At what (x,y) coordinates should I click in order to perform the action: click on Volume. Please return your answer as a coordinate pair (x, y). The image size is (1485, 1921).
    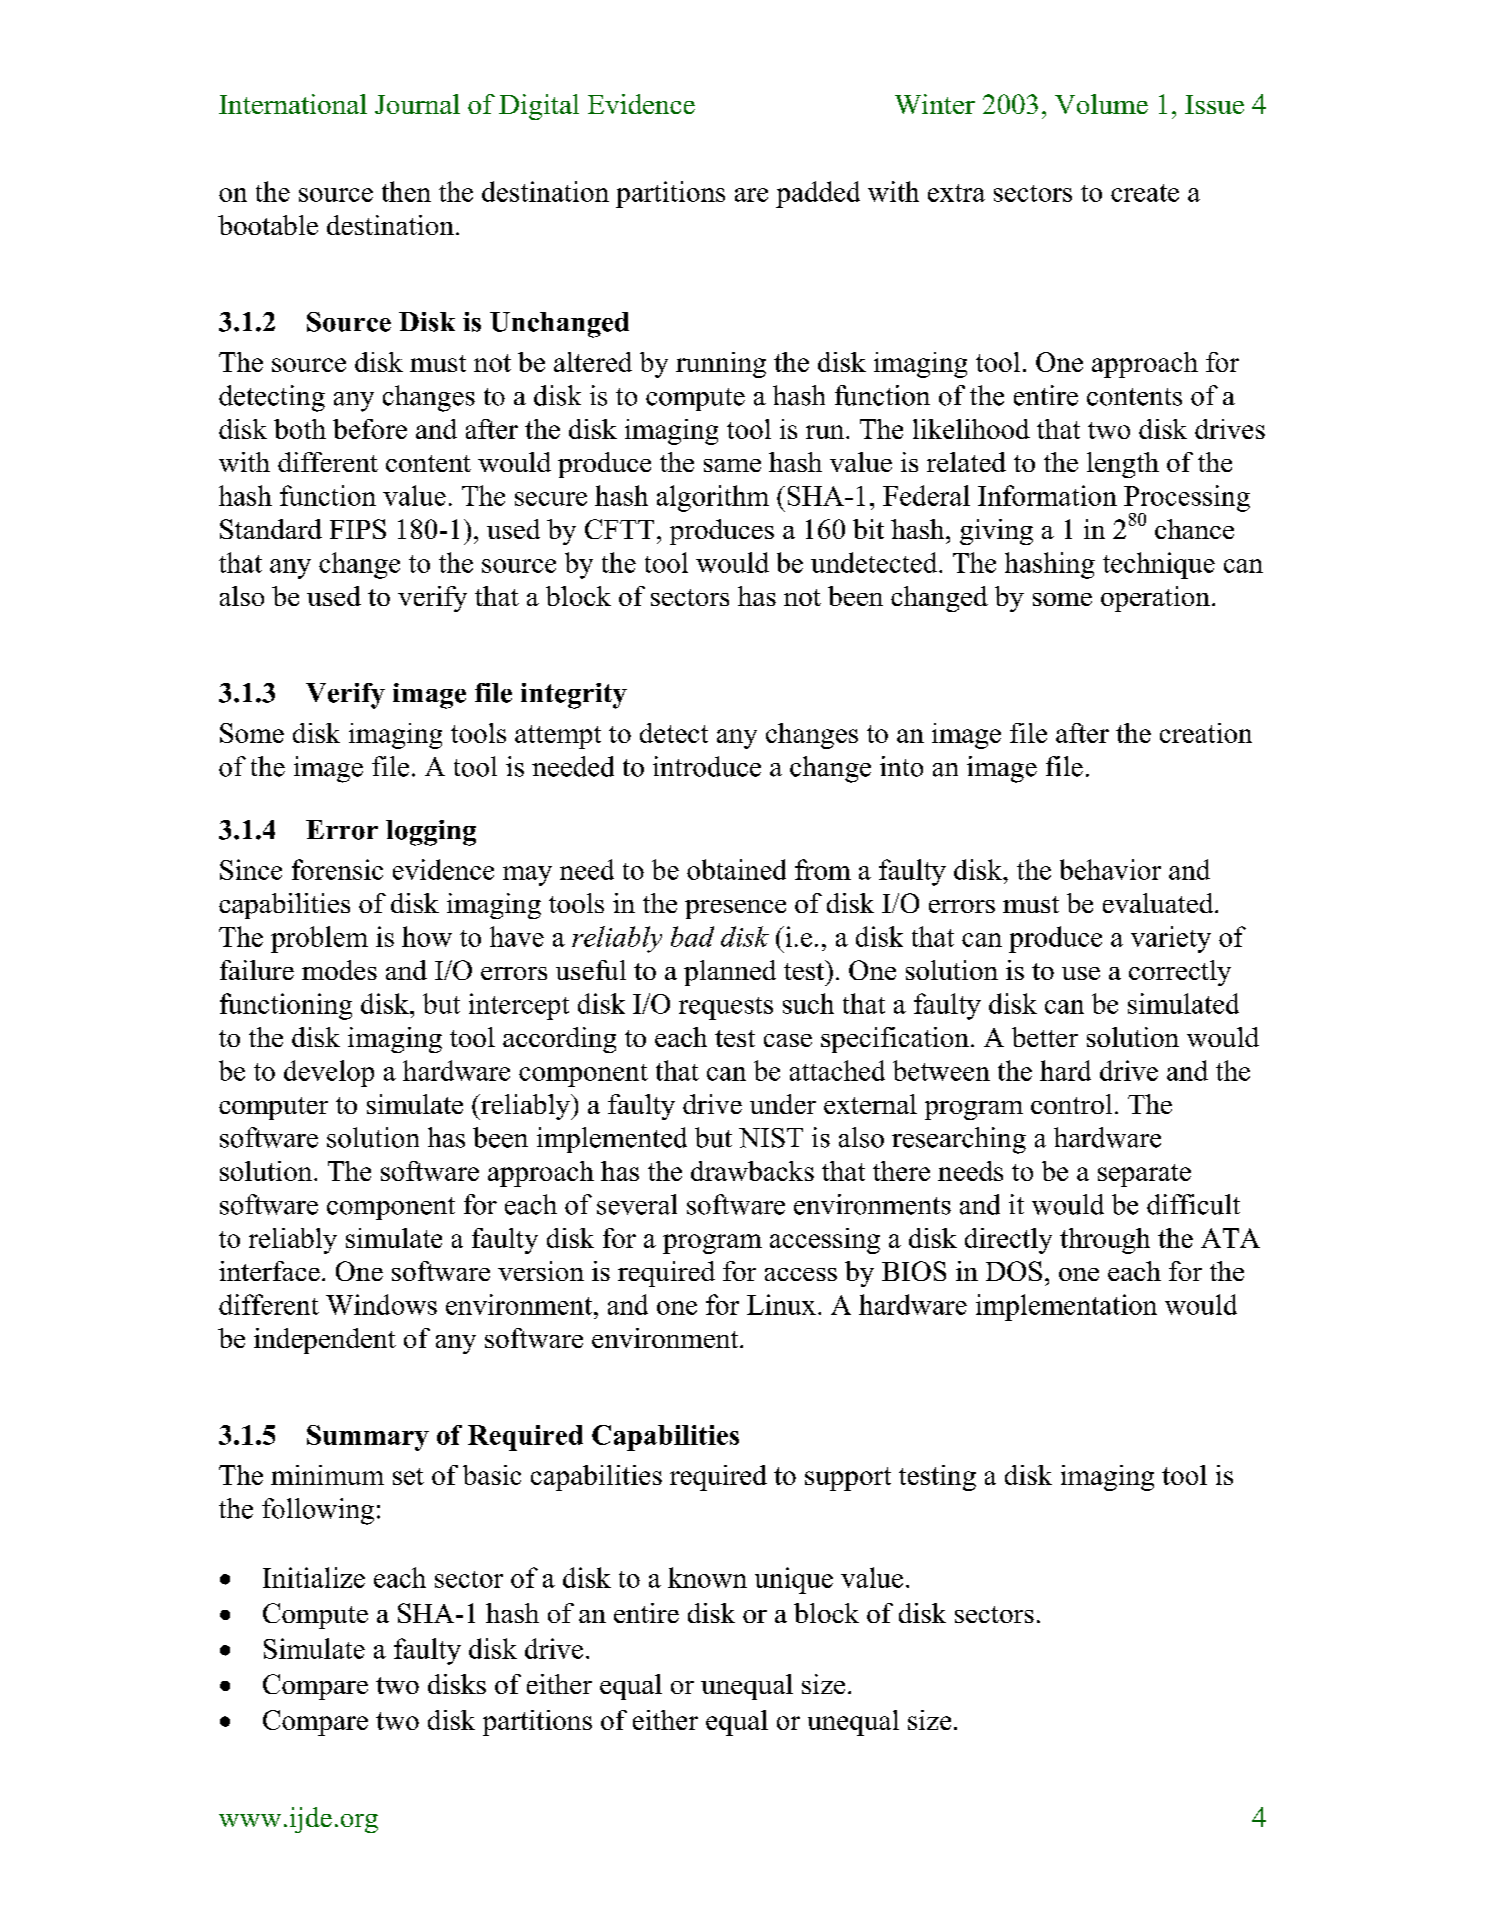
    Looking at the image, I should click on (1101, 104).
